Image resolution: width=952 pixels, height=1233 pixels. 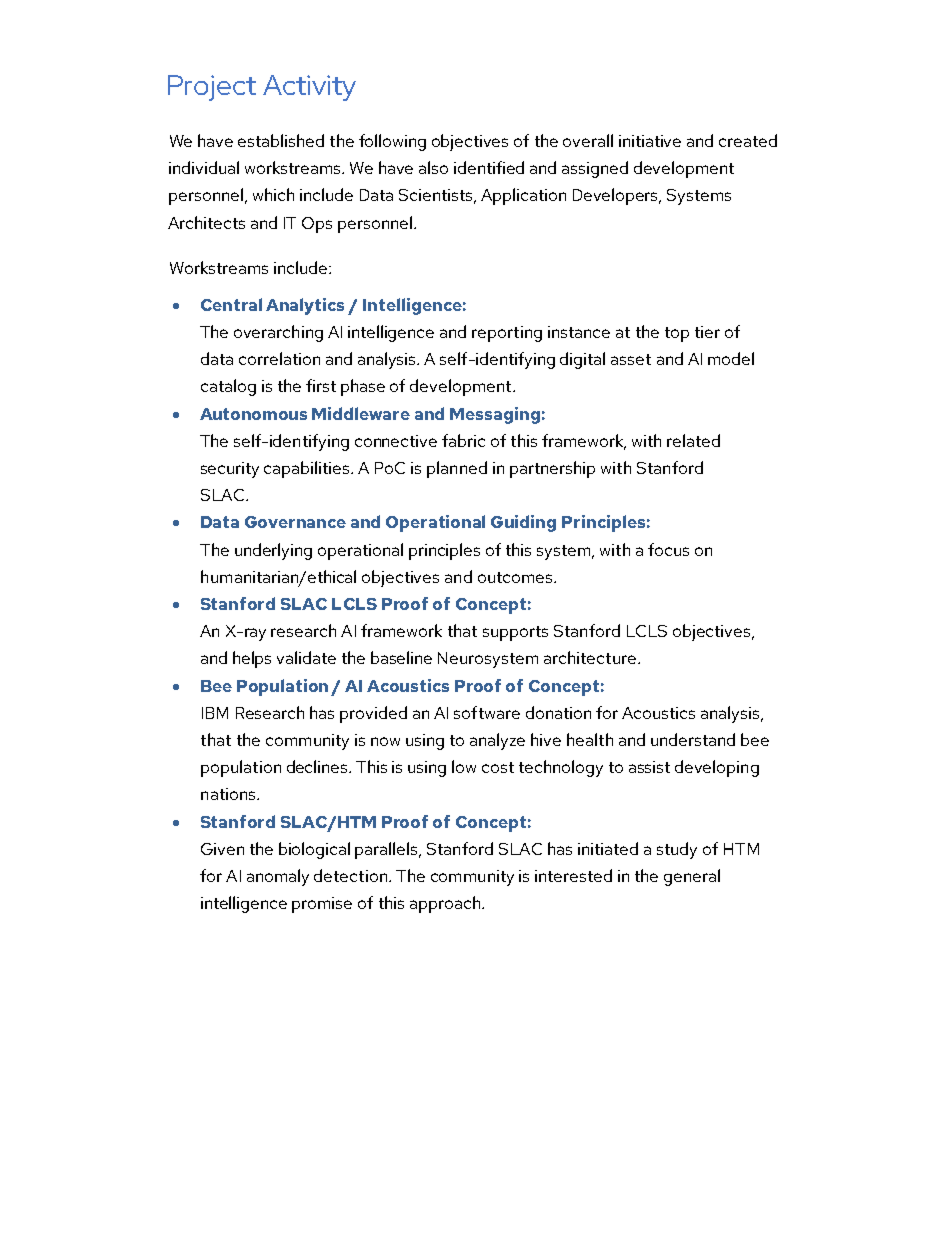 What do you see at coordinates (650, 141) in the screenshot?
I see `initiative` at bounding box center [650, 141].
